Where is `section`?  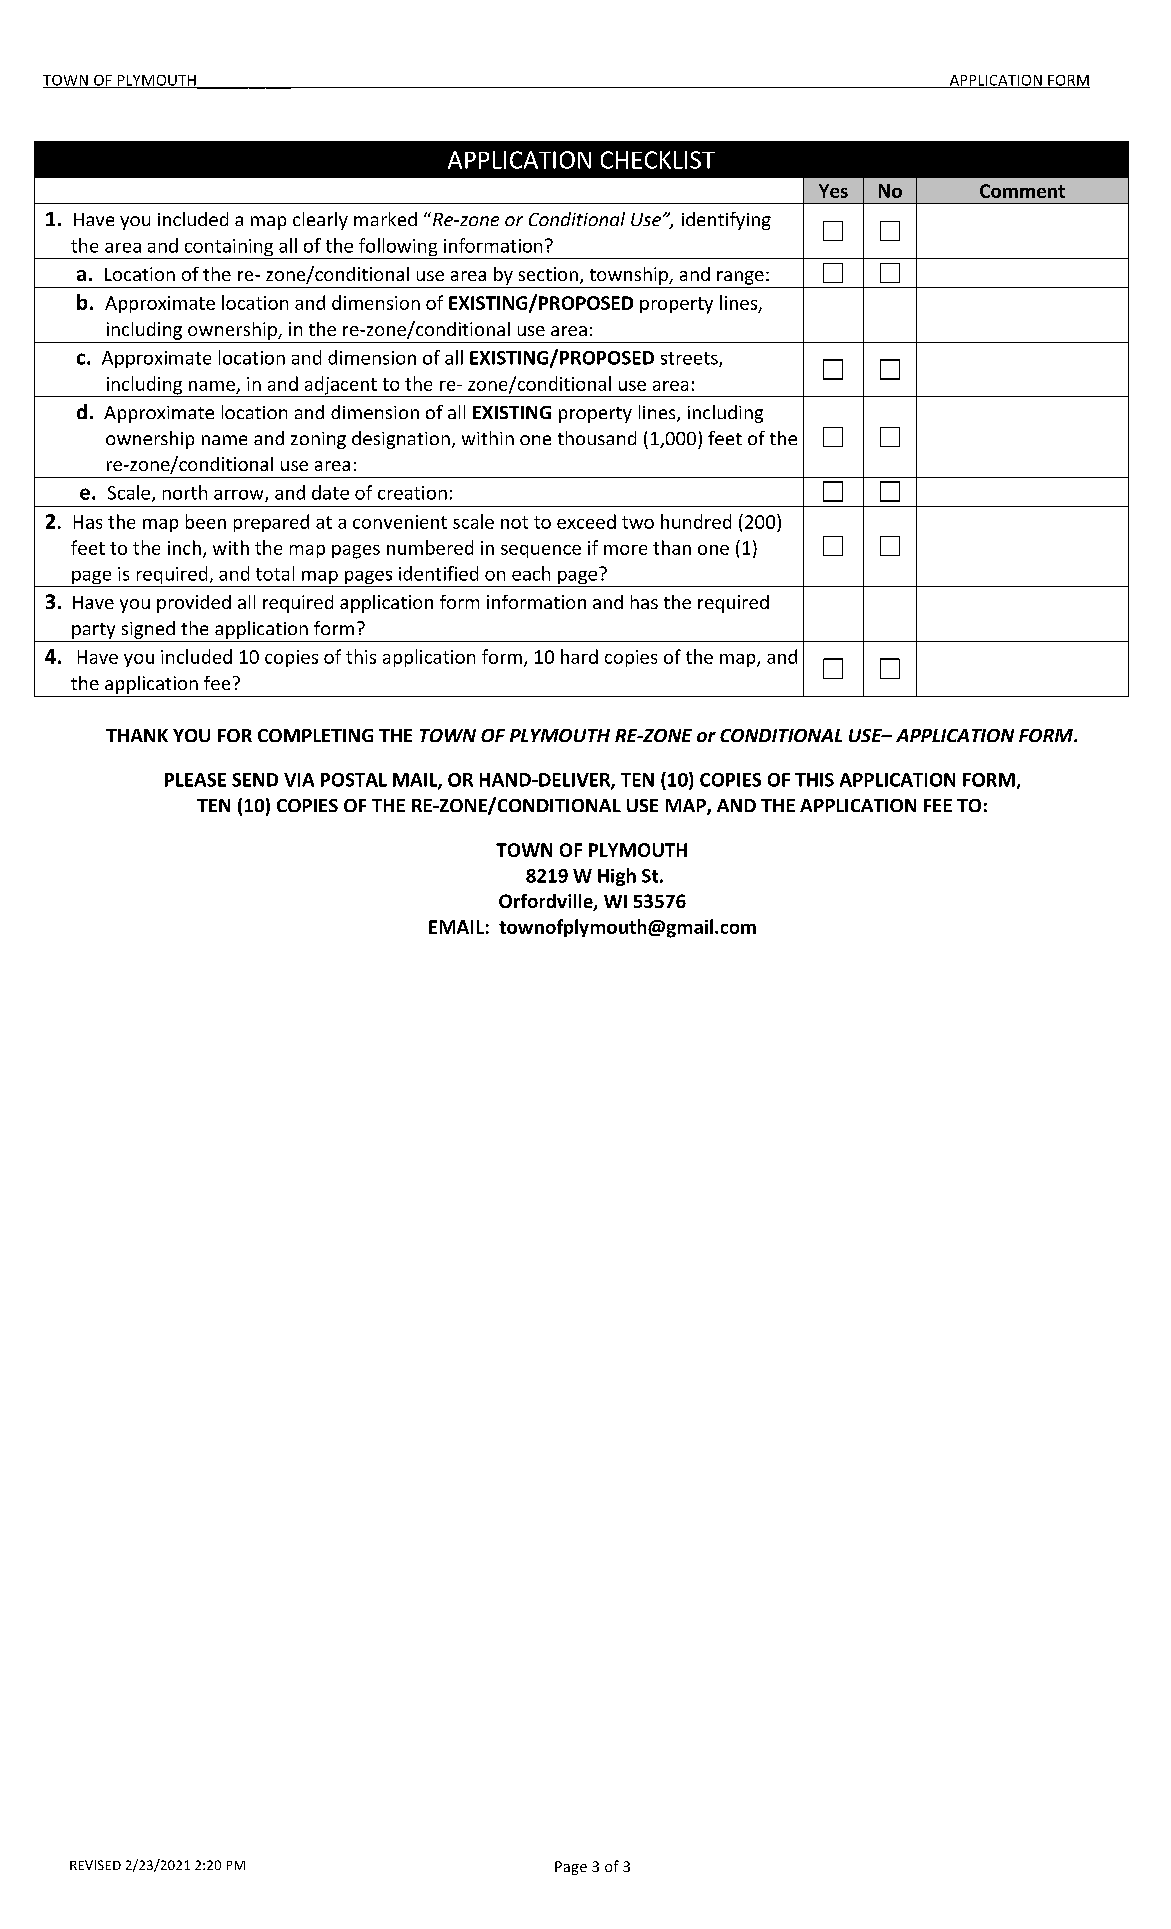 section is located at coordinates (548, 274).
